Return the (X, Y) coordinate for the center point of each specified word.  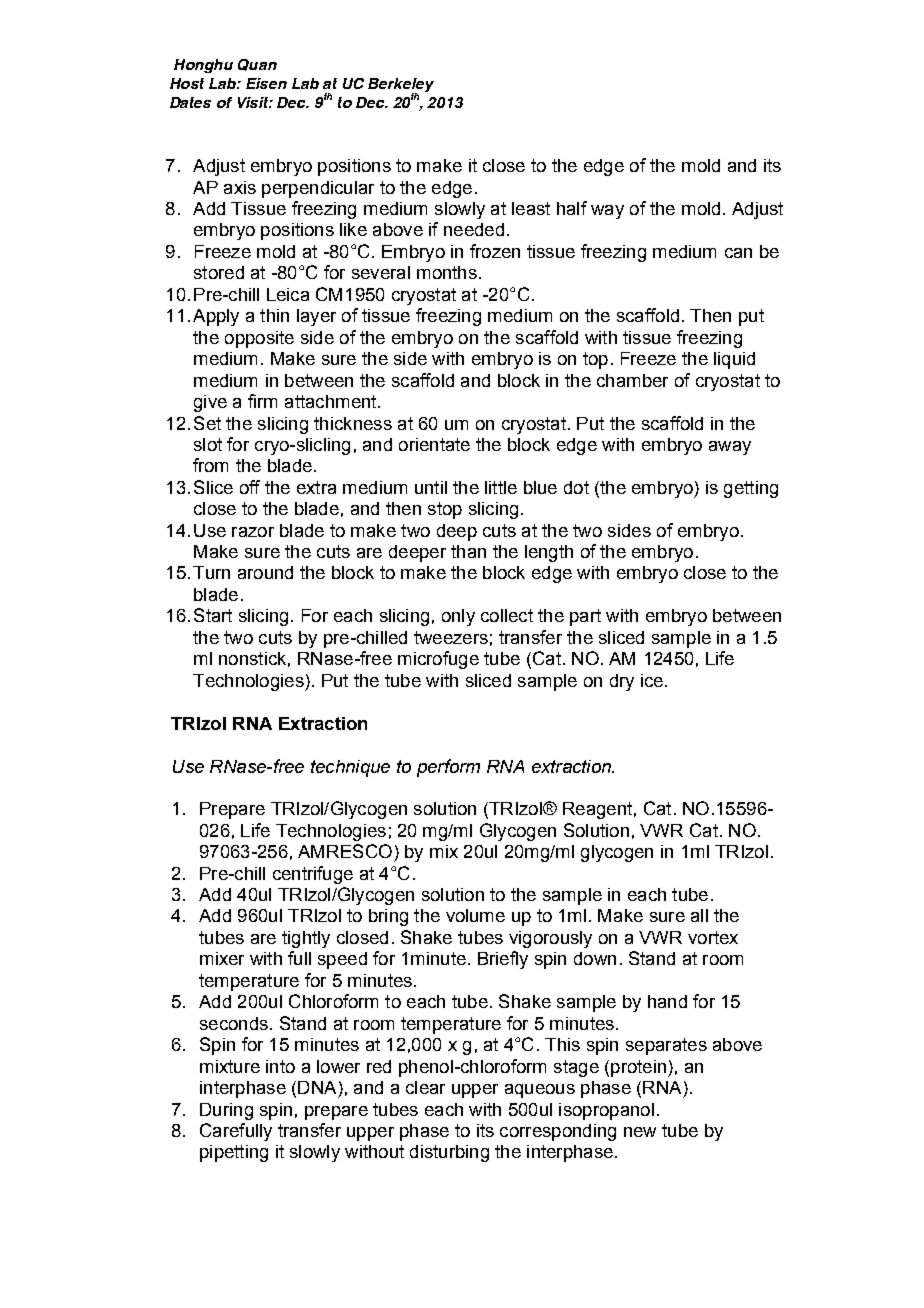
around (265, 572)
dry (622, 682)
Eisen (266, 83)
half (572, 208)
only (458, 617)
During (226, 1111)
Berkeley (401, 86)
